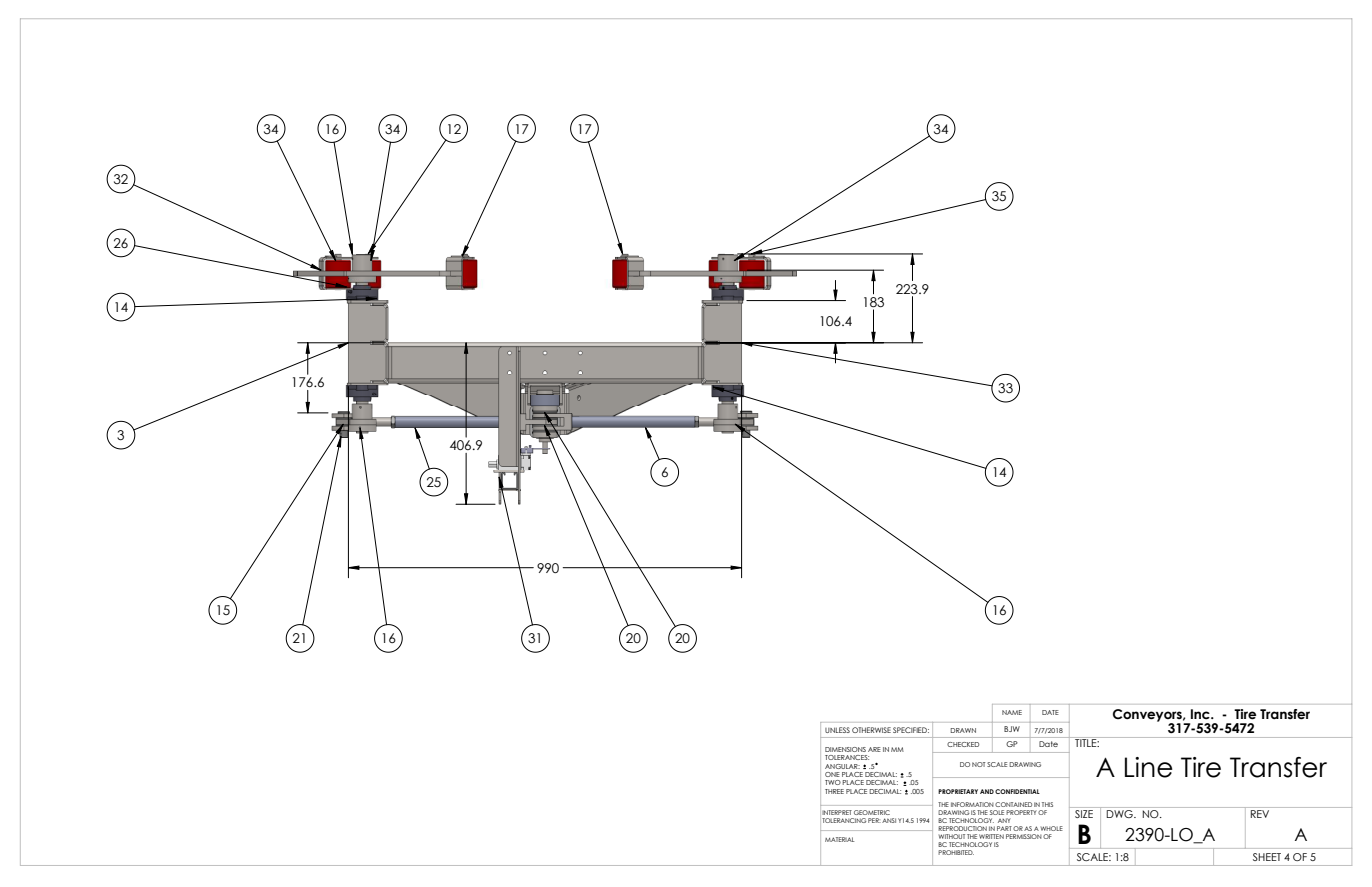 This page has width=1372, height=887. What do you see at coordinates (1121, 814) in the page?
I see `DWG` at bounding box center [1121, 814].
